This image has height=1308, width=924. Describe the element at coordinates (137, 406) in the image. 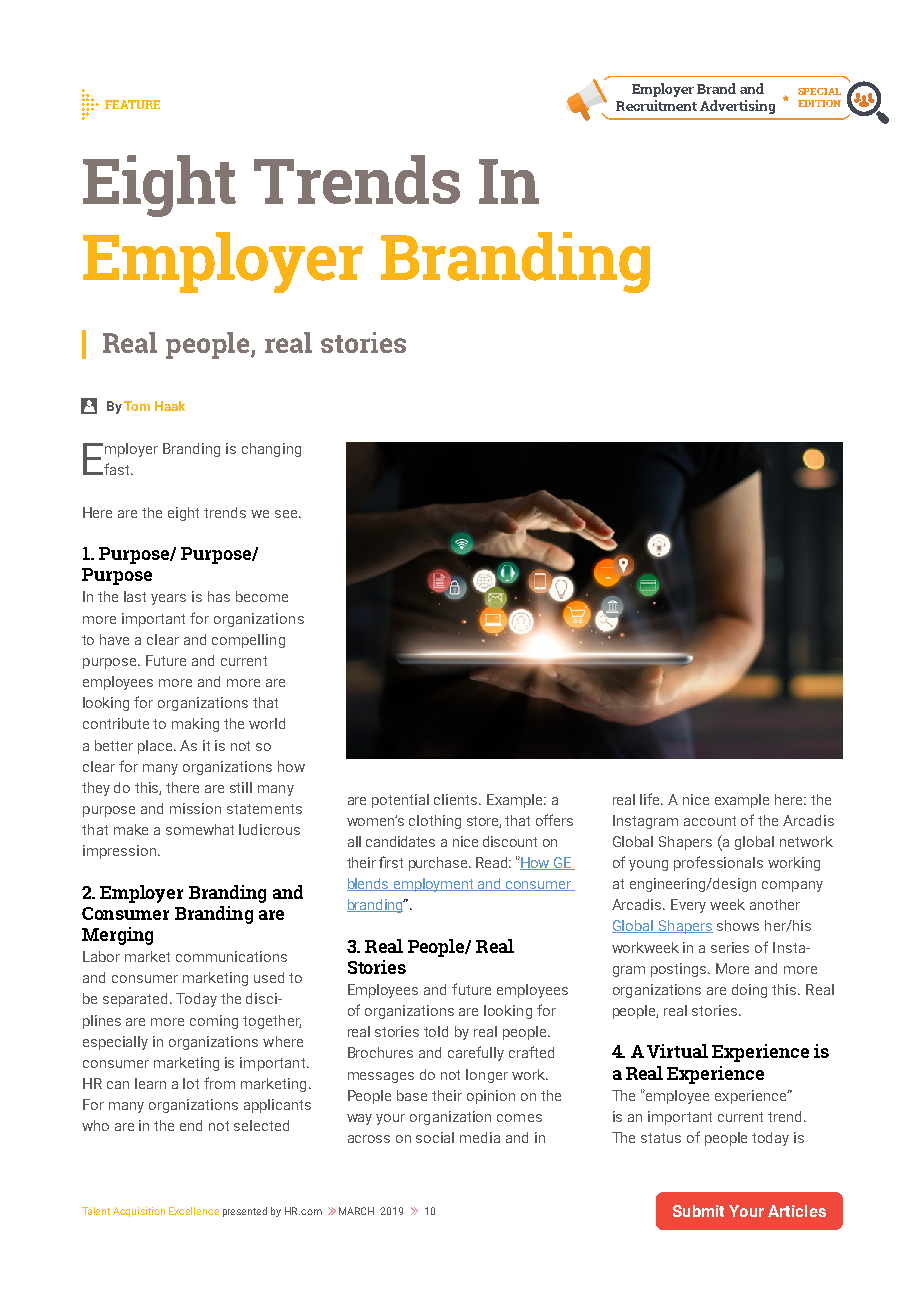

I see `Tom` at that location.
